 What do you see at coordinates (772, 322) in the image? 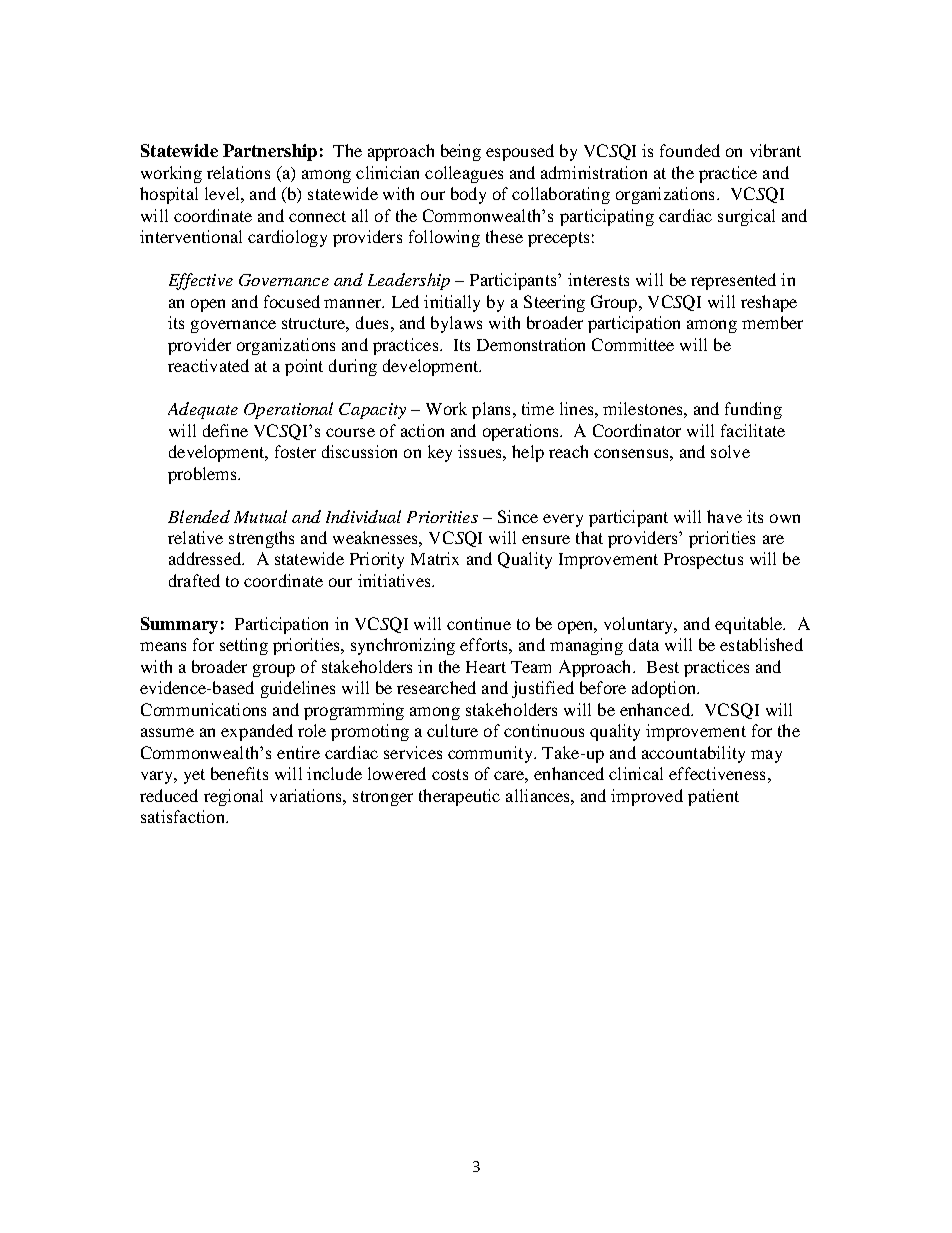
I see `member` at bounding box center [772, 322].
